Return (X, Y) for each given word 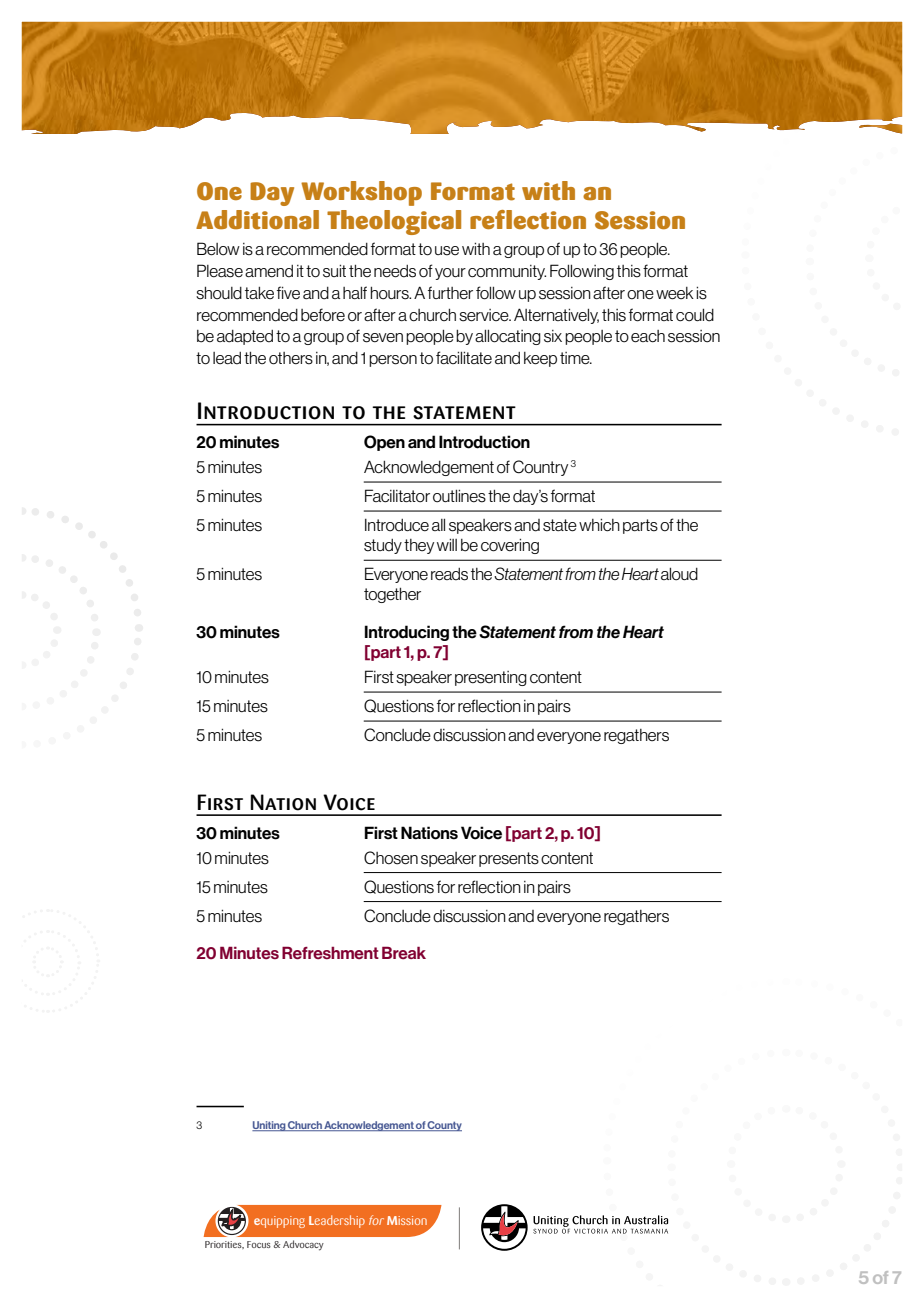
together (392, 595)
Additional (257, 220)
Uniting (269, 1126)
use (447, 251)
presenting (491, 678)
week (675, 293)
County (444, 1126)
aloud (679, 574)
